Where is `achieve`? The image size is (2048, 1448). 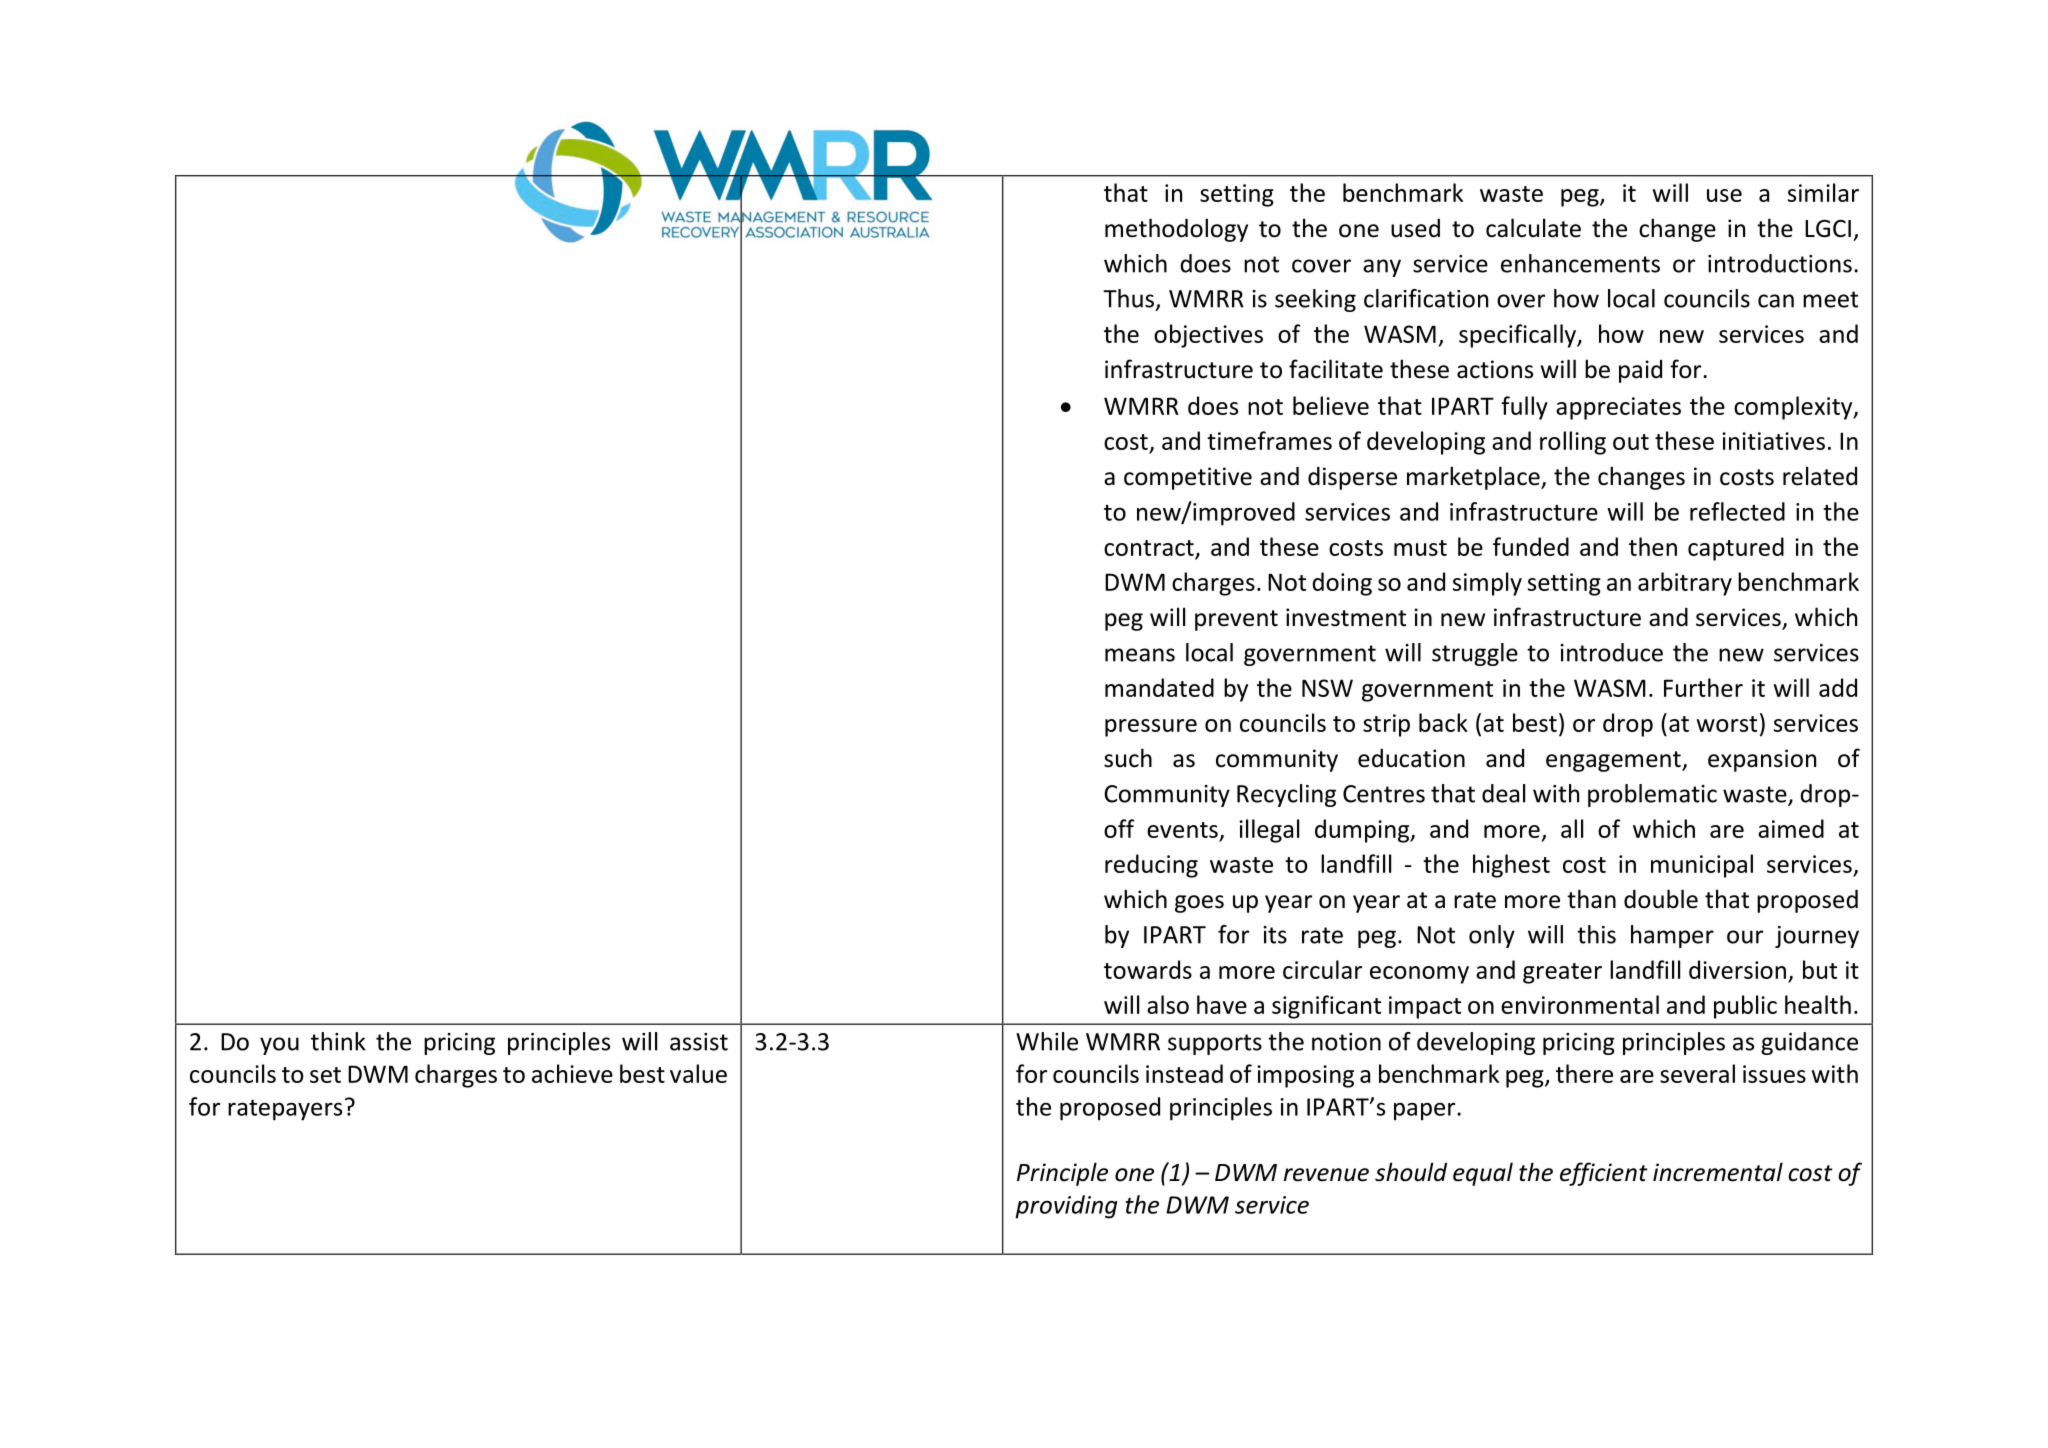 achieve is located at coordinates (572, 1073).
